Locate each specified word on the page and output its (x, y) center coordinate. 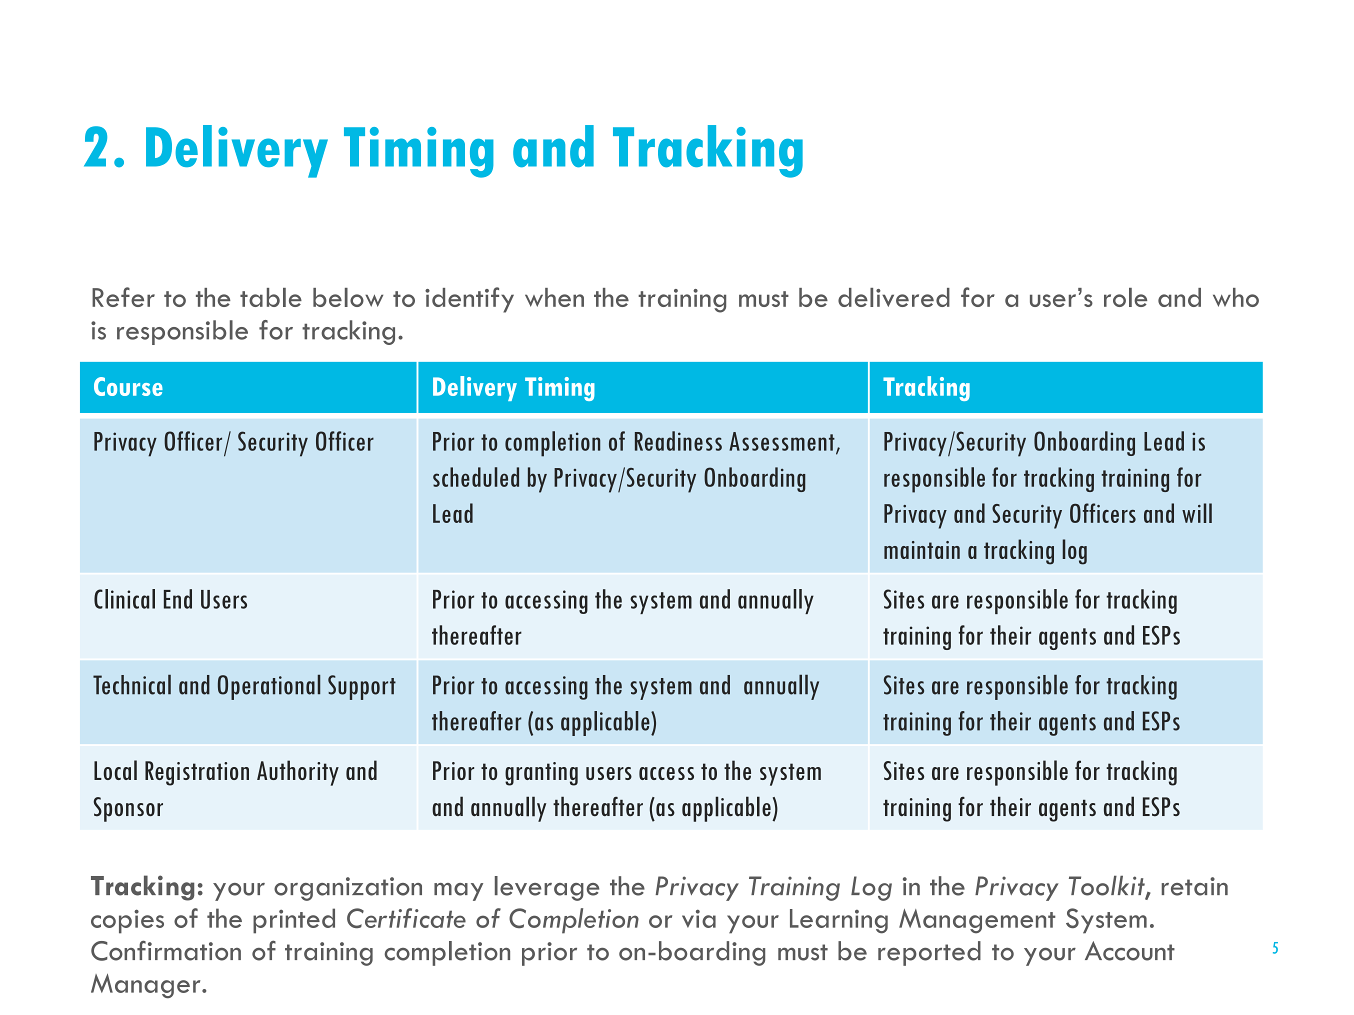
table (271, 297)
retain (1195, 886)
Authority (298, 773)
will (1197, 513)
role (1125, 297)
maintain (922, 550)
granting (541, 774)
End (178, 599)
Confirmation (166, 950)
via (699, 918)
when (554, 297)
